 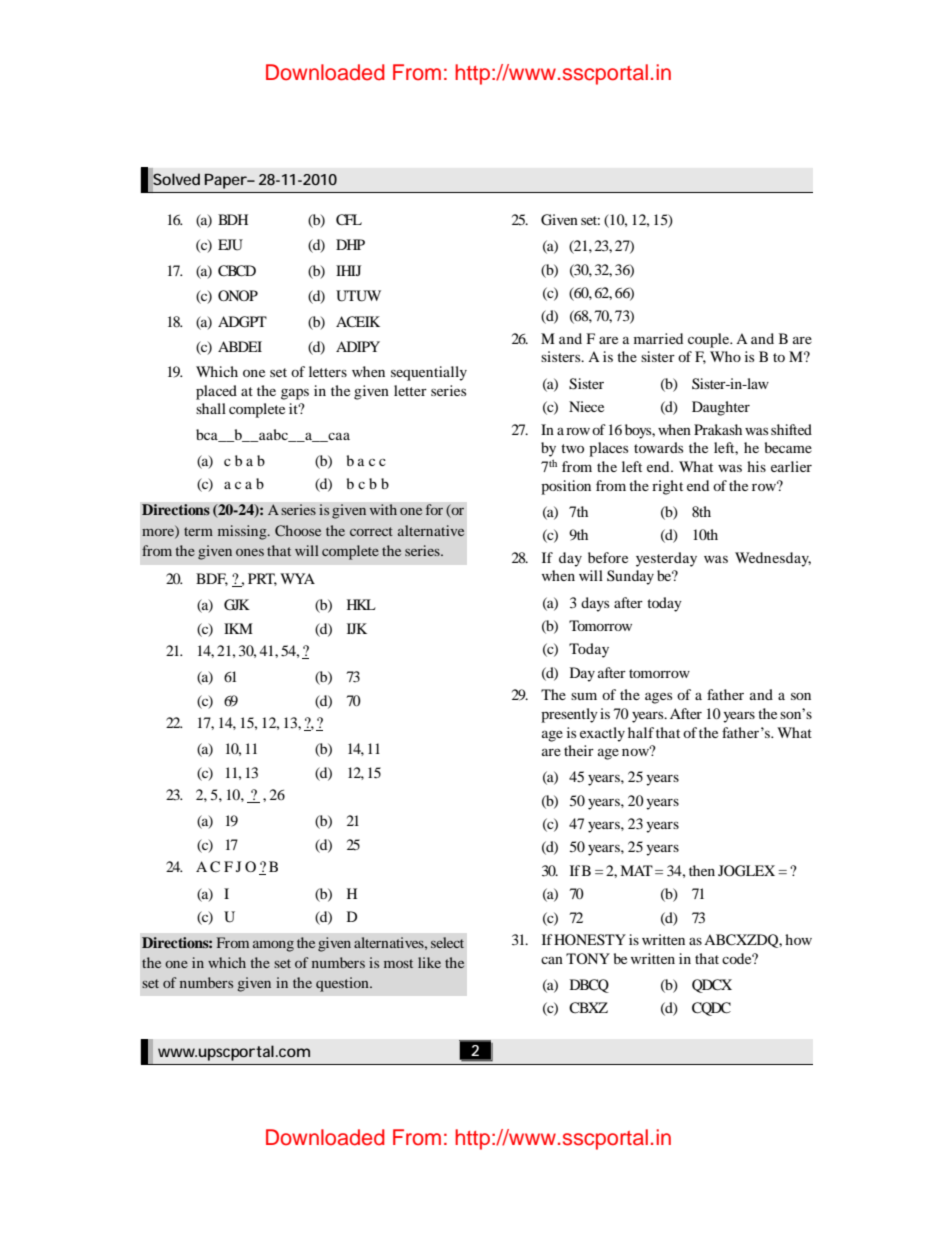 What do you see at coordinates (227, 181) in the page?
I see `Paper` at bounding box center [227, 181].
